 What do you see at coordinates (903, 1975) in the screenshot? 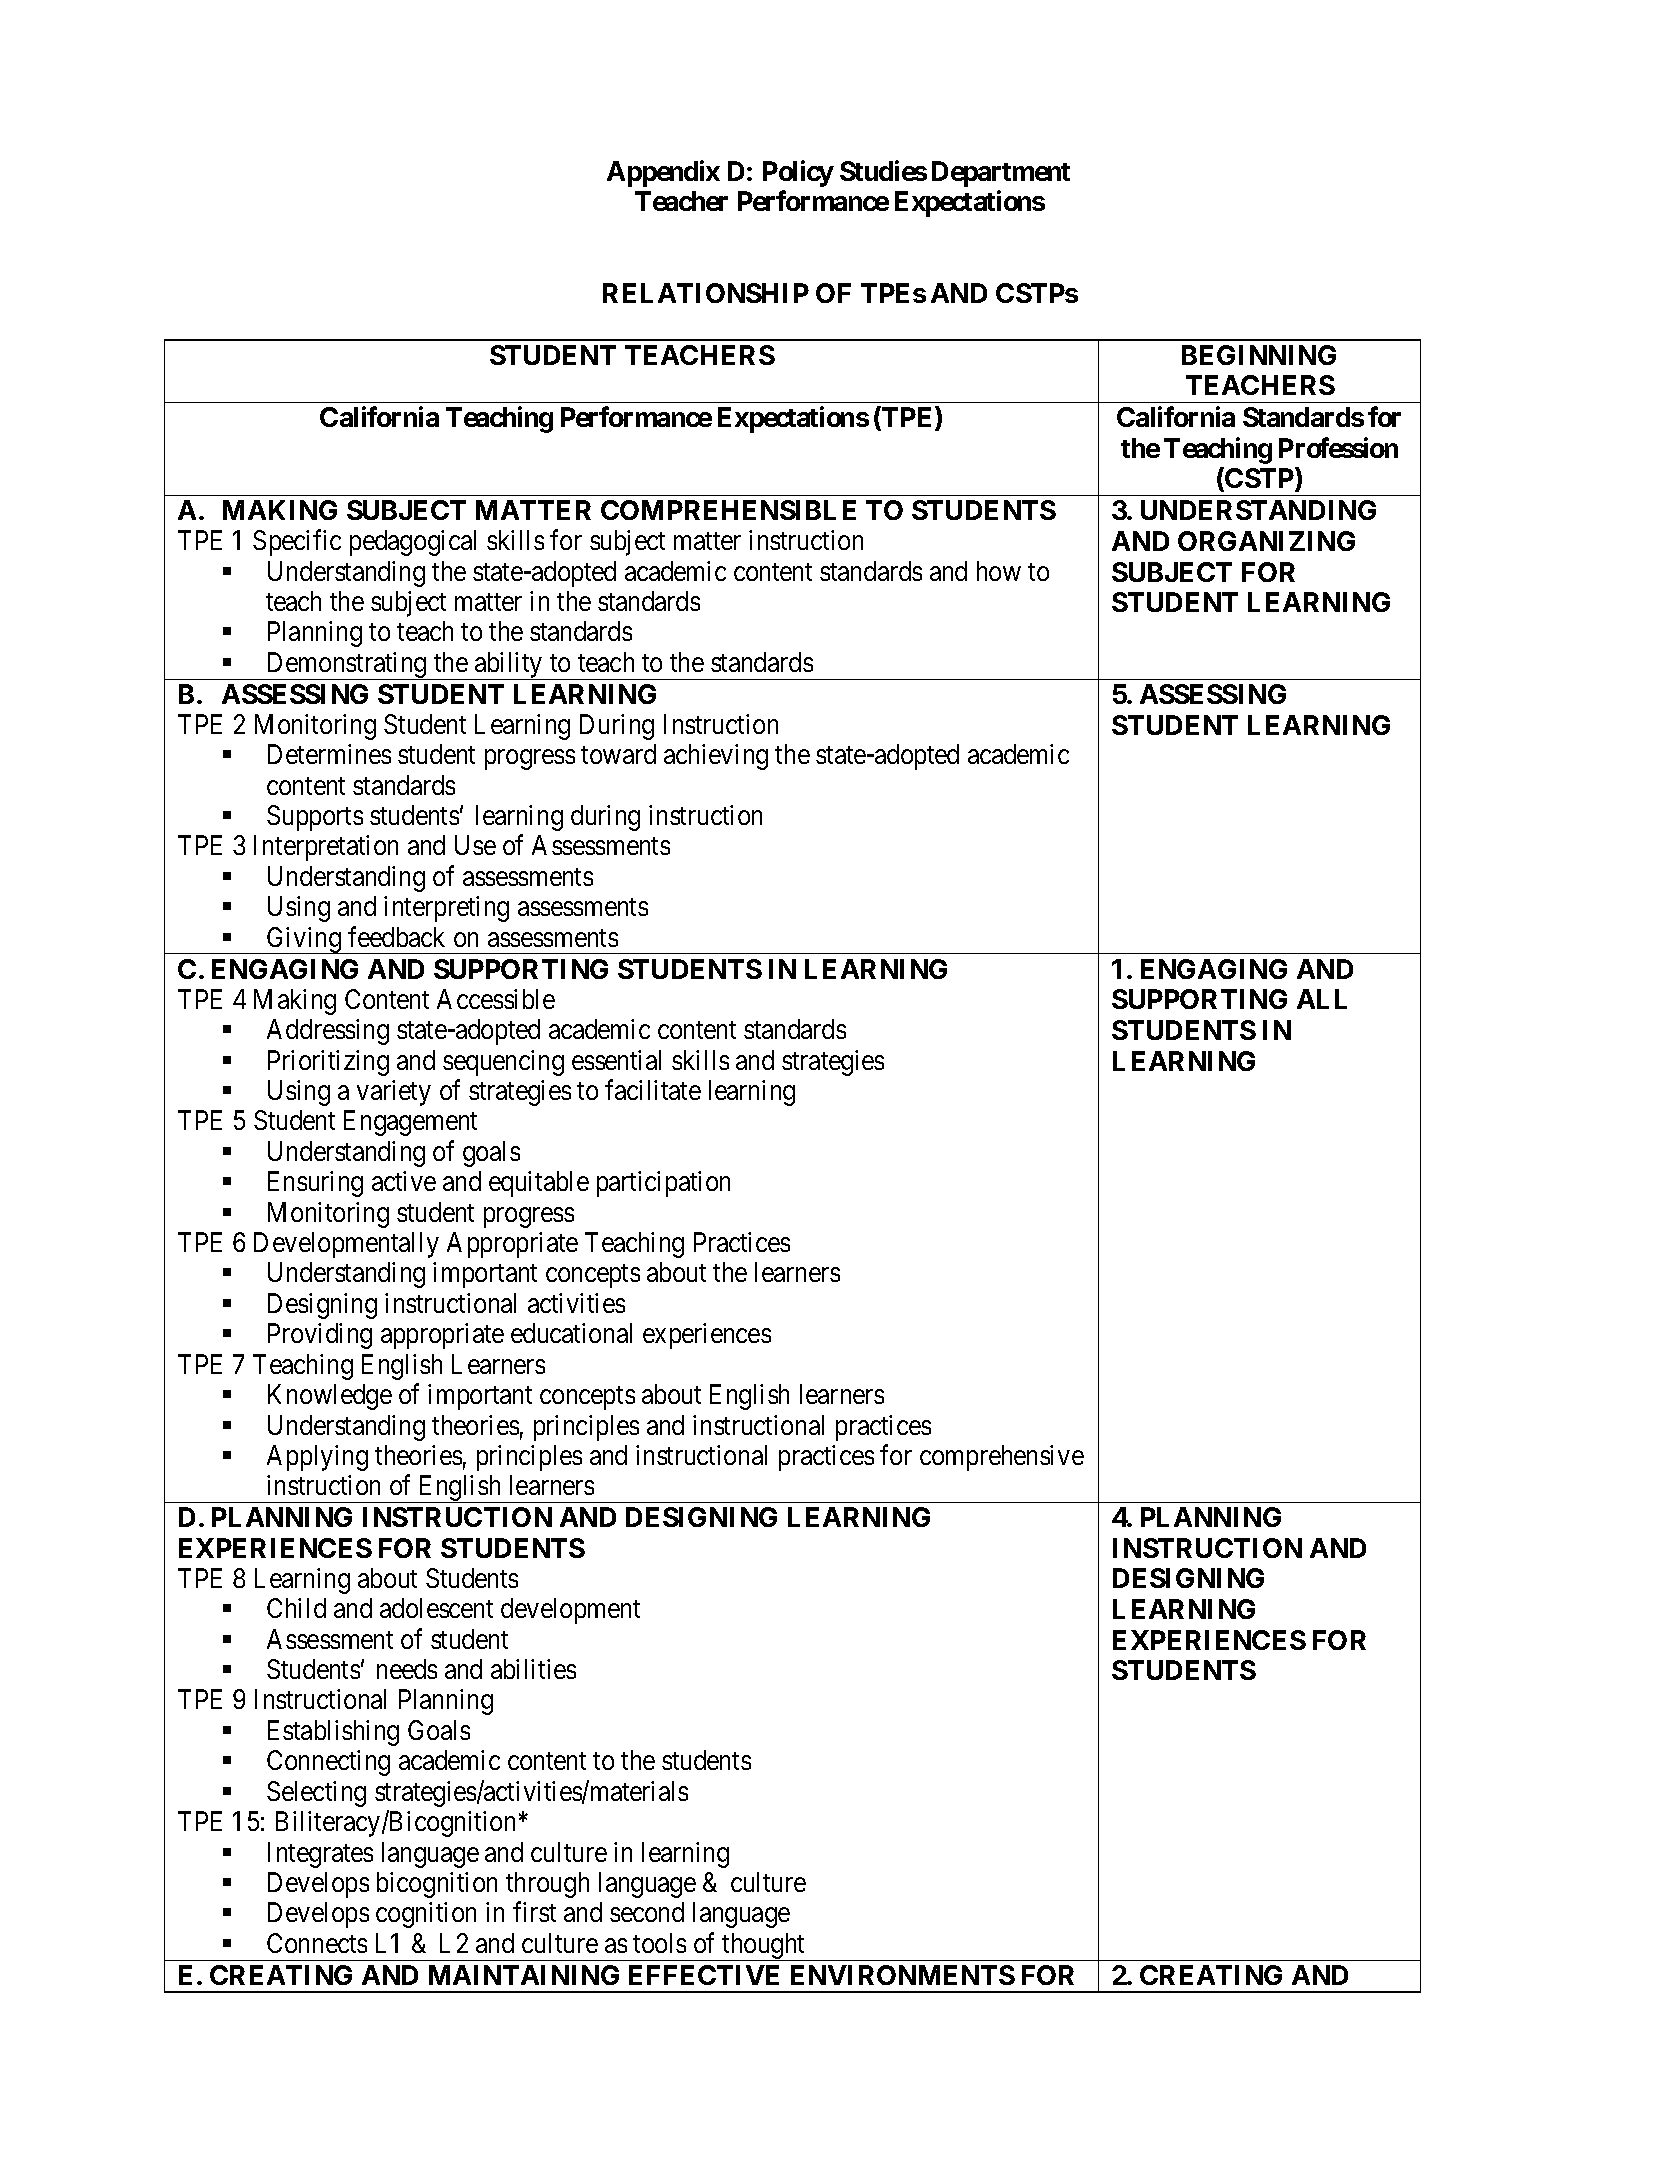
I see `ENVIRONMENTS` at bounding box center [903, 1975].
